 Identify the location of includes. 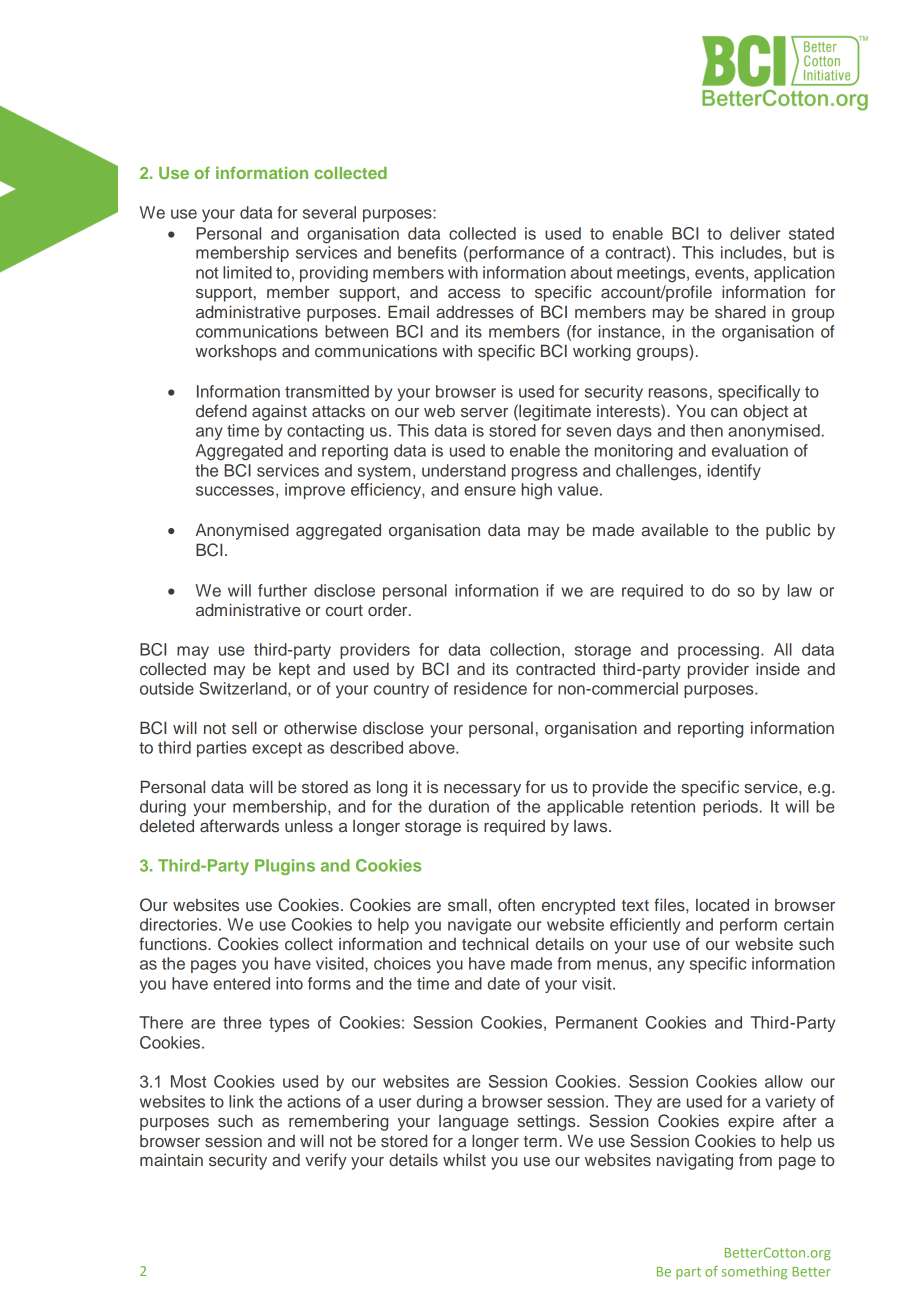
(751, 252).
